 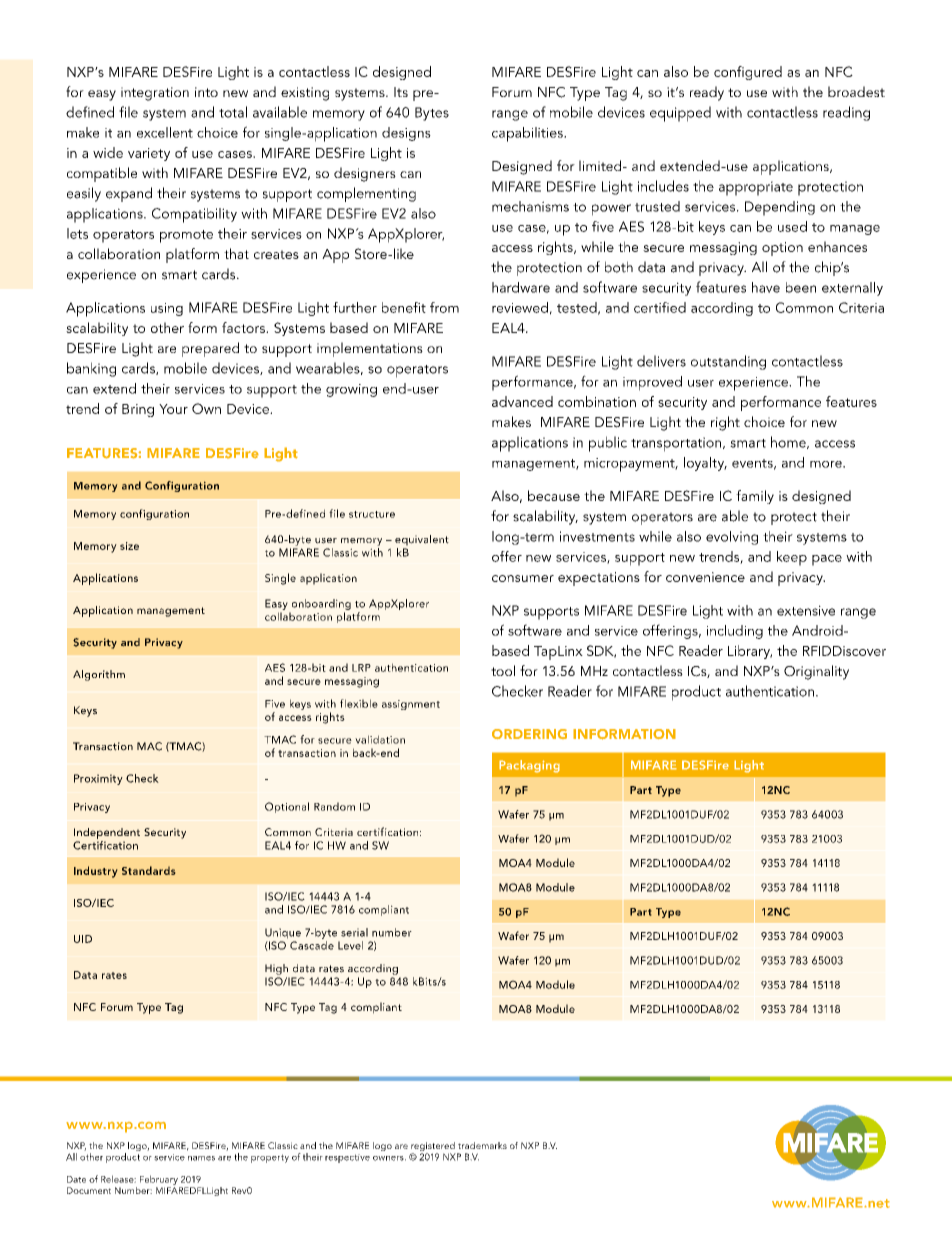 What do you see at coordinates (149, 870) in the page?
I see `Standards` at bounding box center [149, 870].
